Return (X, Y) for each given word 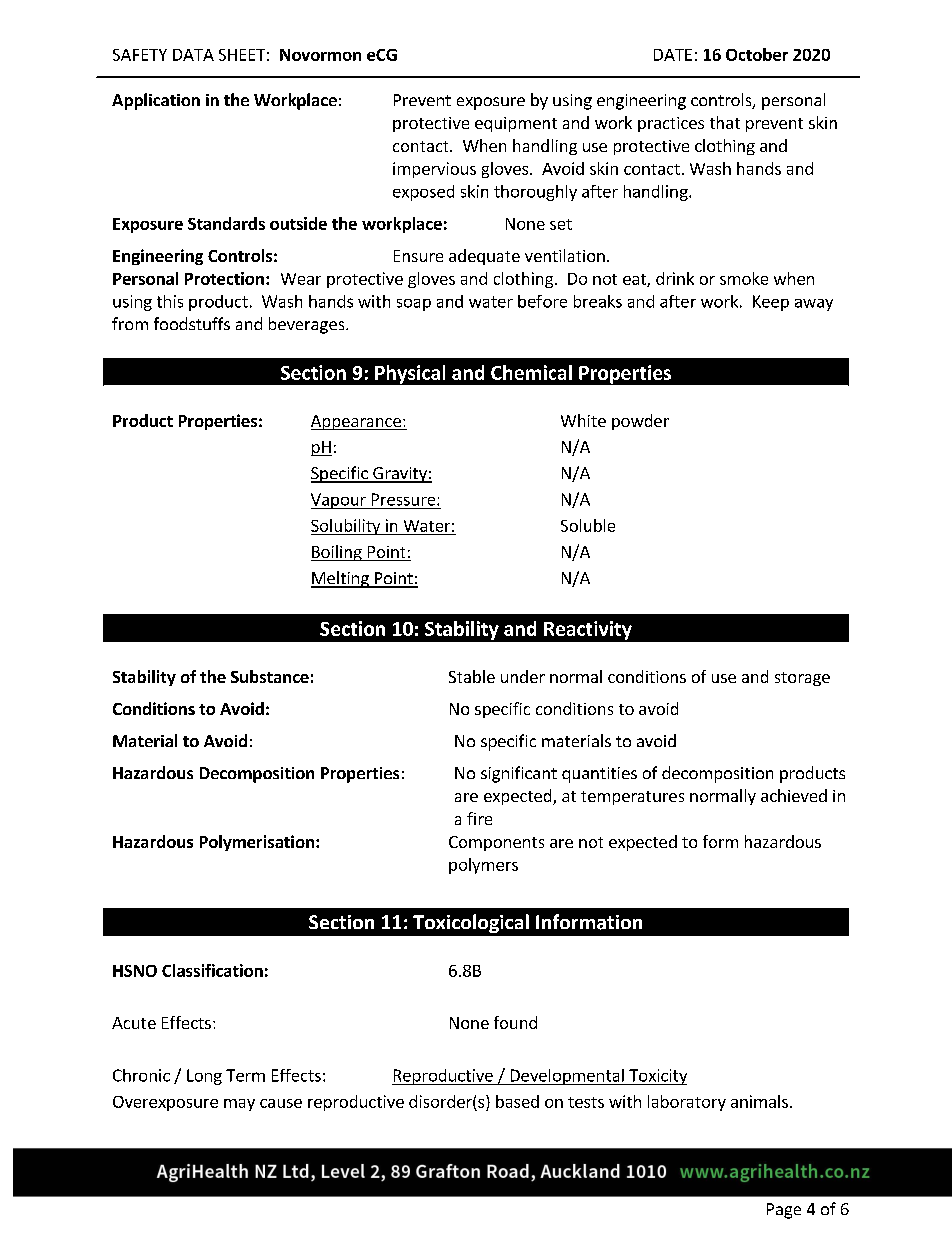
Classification (212, 970)
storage (802, 679)
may (239, 1105)
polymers (483, 866)
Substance (270, 676)
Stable (472, 676)
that (725, 122)
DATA (193, 55)
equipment (516, 124)
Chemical (531, 372)
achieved (794, 795)
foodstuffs (192, 323)
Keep (771, 303)
